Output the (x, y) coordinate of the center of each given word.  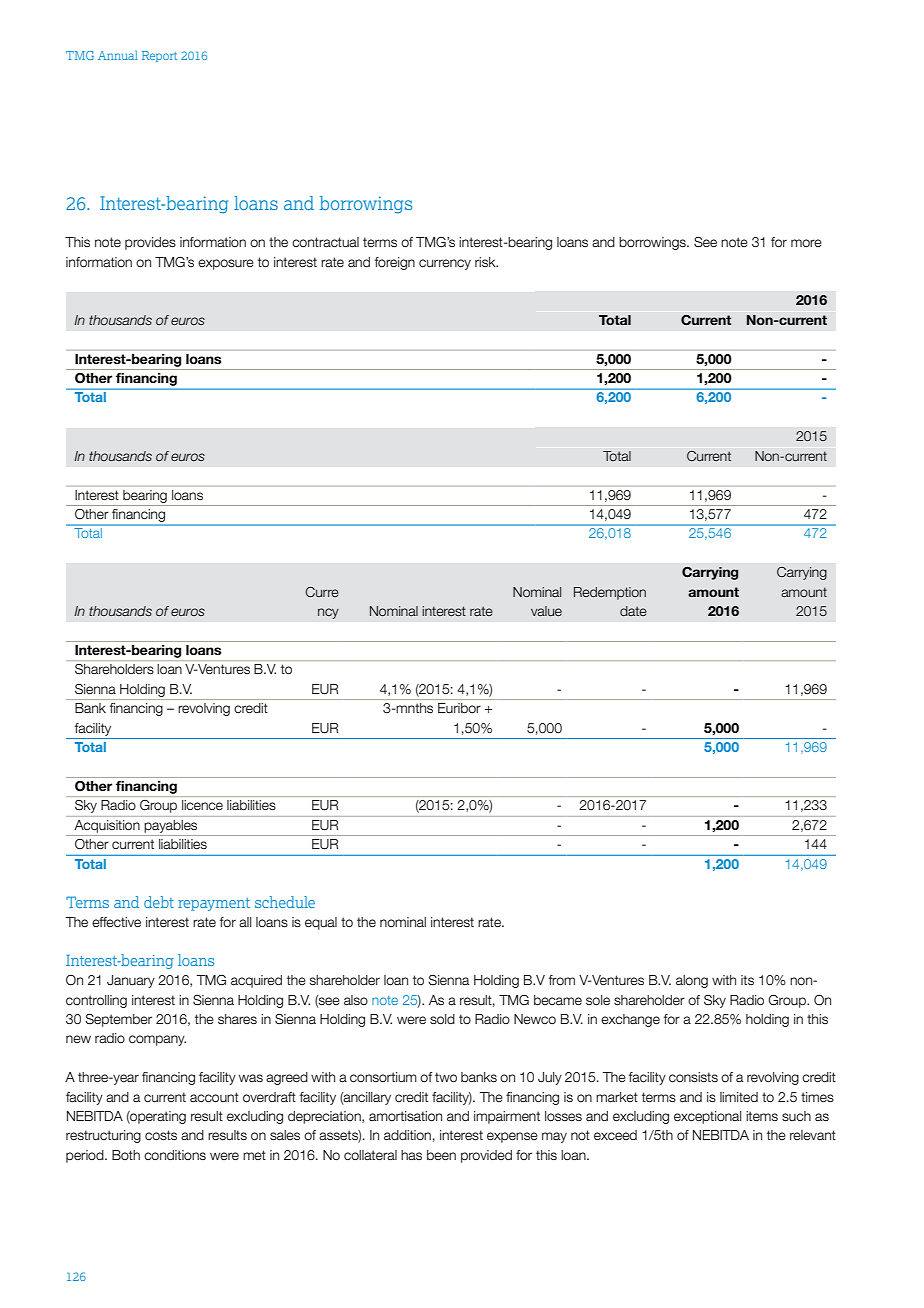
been (441, 1155)
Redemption (610, 593)
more (806, 243)
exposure (226, 264)
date (633, 611)
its (747, 980)
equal (321, 923)
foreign (395, 263)
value (546, 611)
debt (159, 902)
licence (202, 805)
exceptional (707, 1117)
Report (159, 56)
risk (486, 262)
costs (161, 1135)
